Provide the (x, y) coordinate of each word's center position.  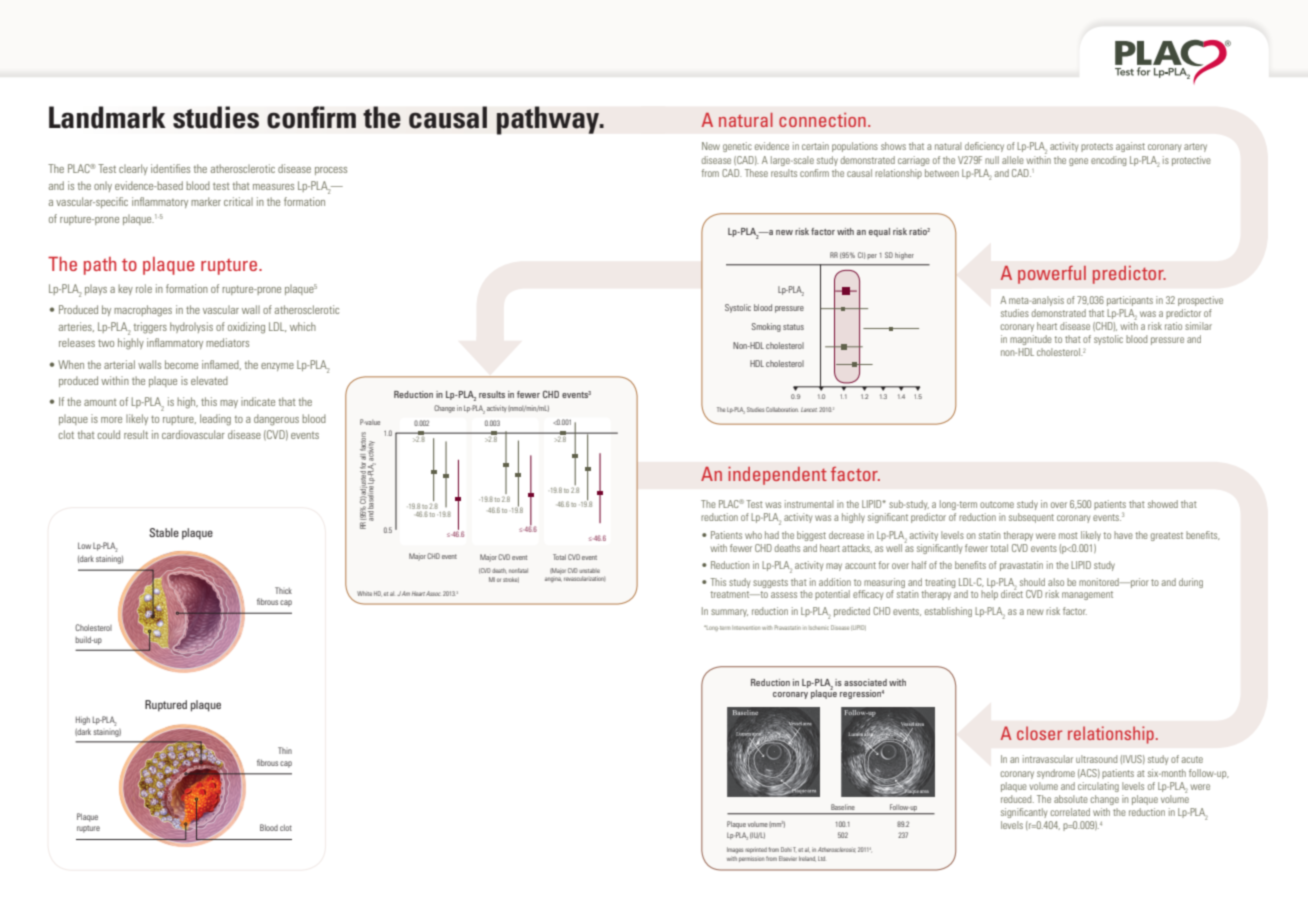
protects (1097, 147)
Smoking (766, 327)
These (756, 173)
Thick (283, 590)
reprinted (756, 850)
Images (735, 850)
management (1087, 595)
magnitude (1031, 340)
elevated (209, 380)
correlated (1070, 812)
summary (729, 613)
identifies (170, 168)
